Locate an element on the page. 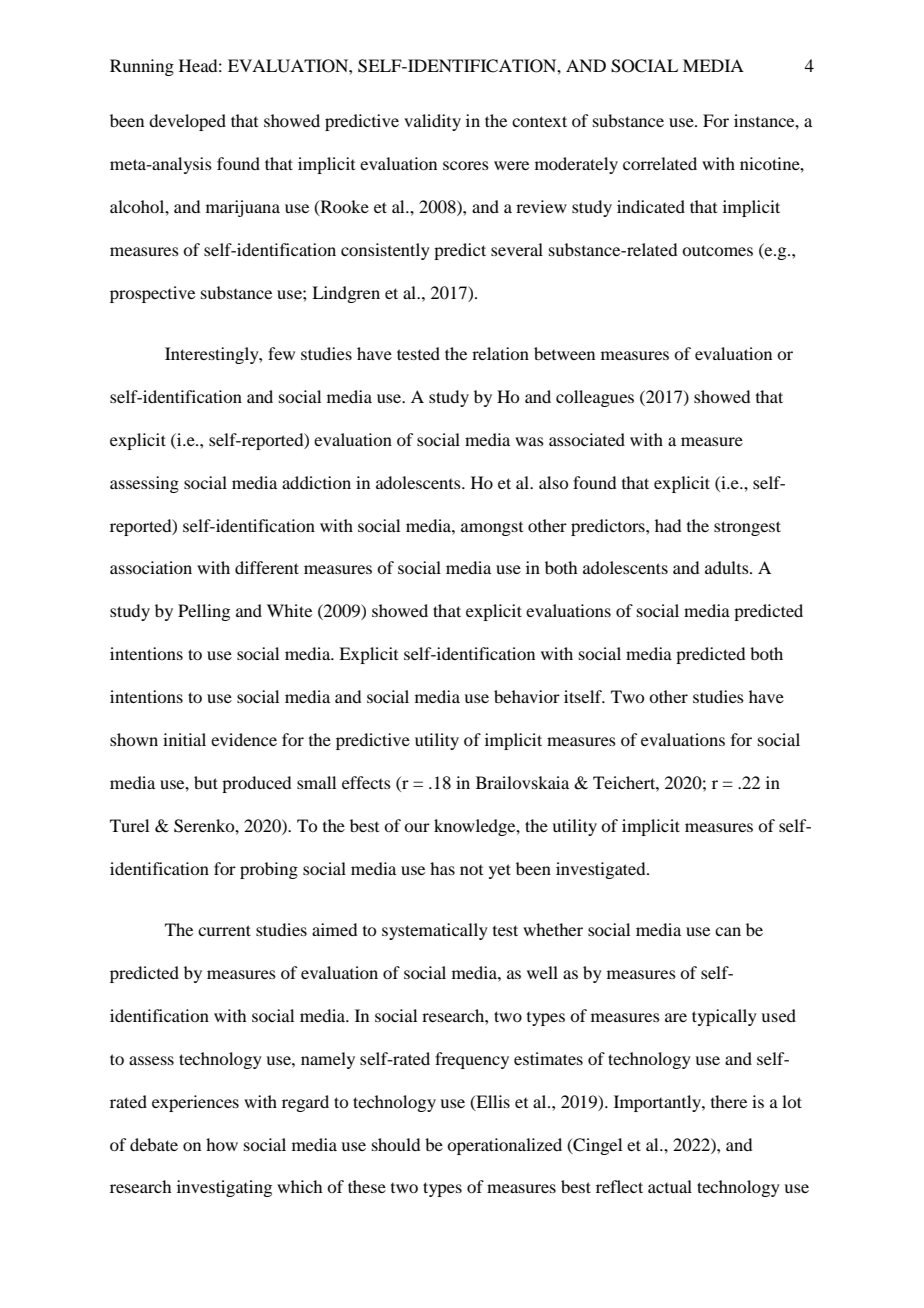 The image size is (924, 1308). developed is located at coordinates (187, 122).
